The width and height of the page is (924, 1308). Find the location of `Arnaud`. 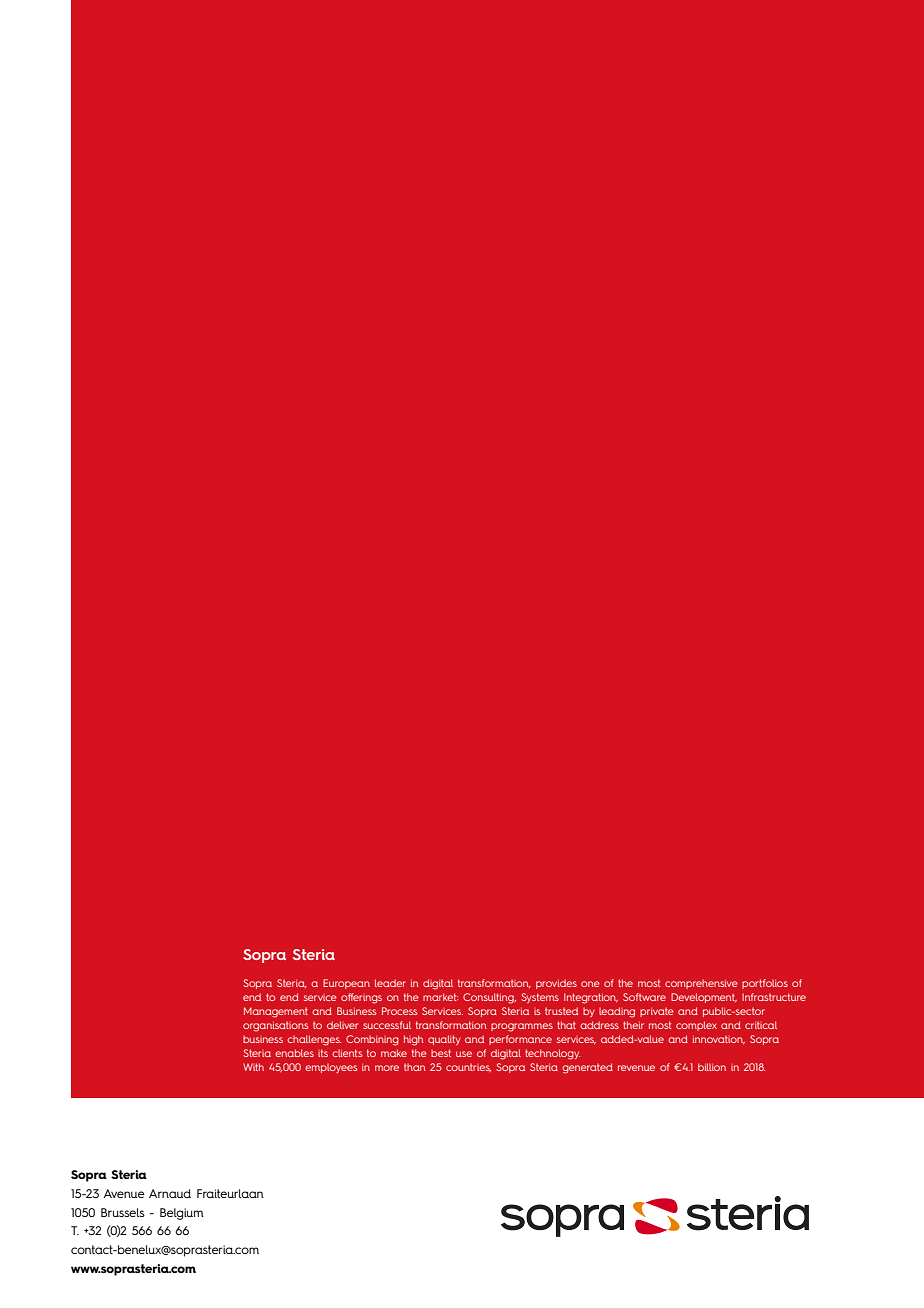

Arnaud is located at coordinates (170, 1193).
